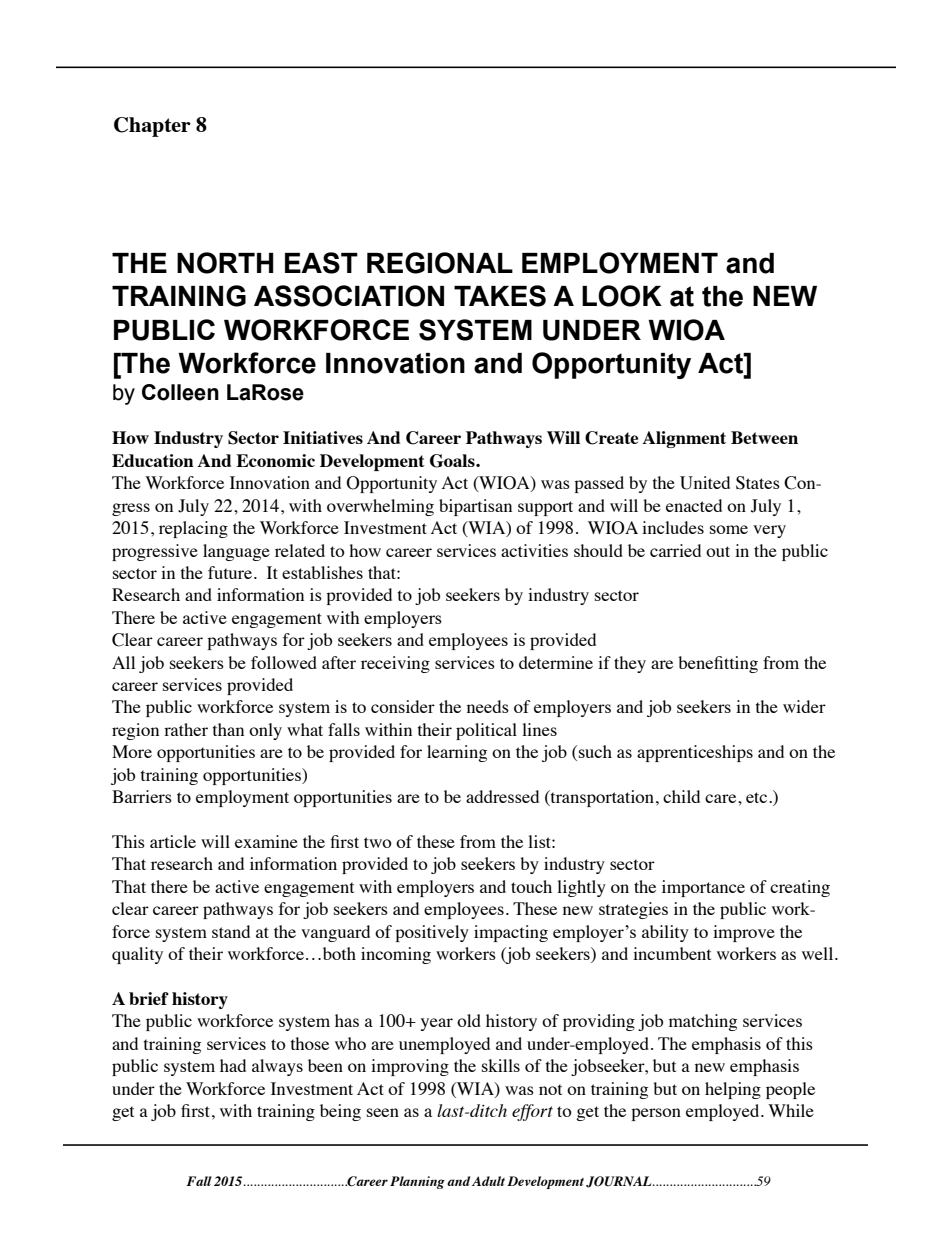 Image resolution: width=952 pixels, height=1233 pixels. What do you see at coordinates (500, 296) in the screenshot?
I see `TAKES` at bounding box center [500, 296].
